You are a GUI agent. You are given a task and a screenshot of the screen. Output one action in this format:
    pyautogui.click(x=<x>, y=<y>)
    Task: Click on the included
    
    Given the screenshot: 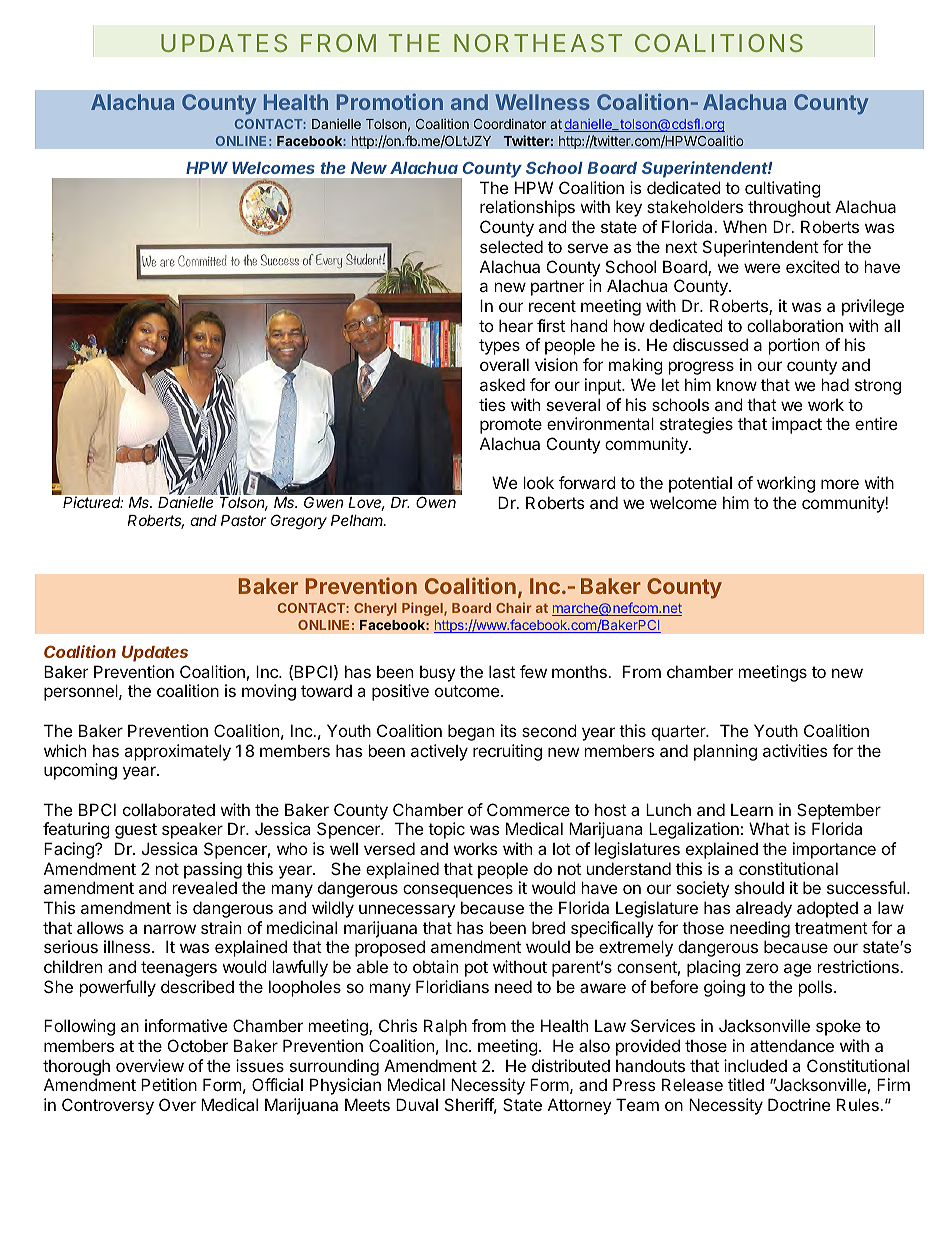 What is the action you would take?
    pyautogui.click(x=755, y=1065)
